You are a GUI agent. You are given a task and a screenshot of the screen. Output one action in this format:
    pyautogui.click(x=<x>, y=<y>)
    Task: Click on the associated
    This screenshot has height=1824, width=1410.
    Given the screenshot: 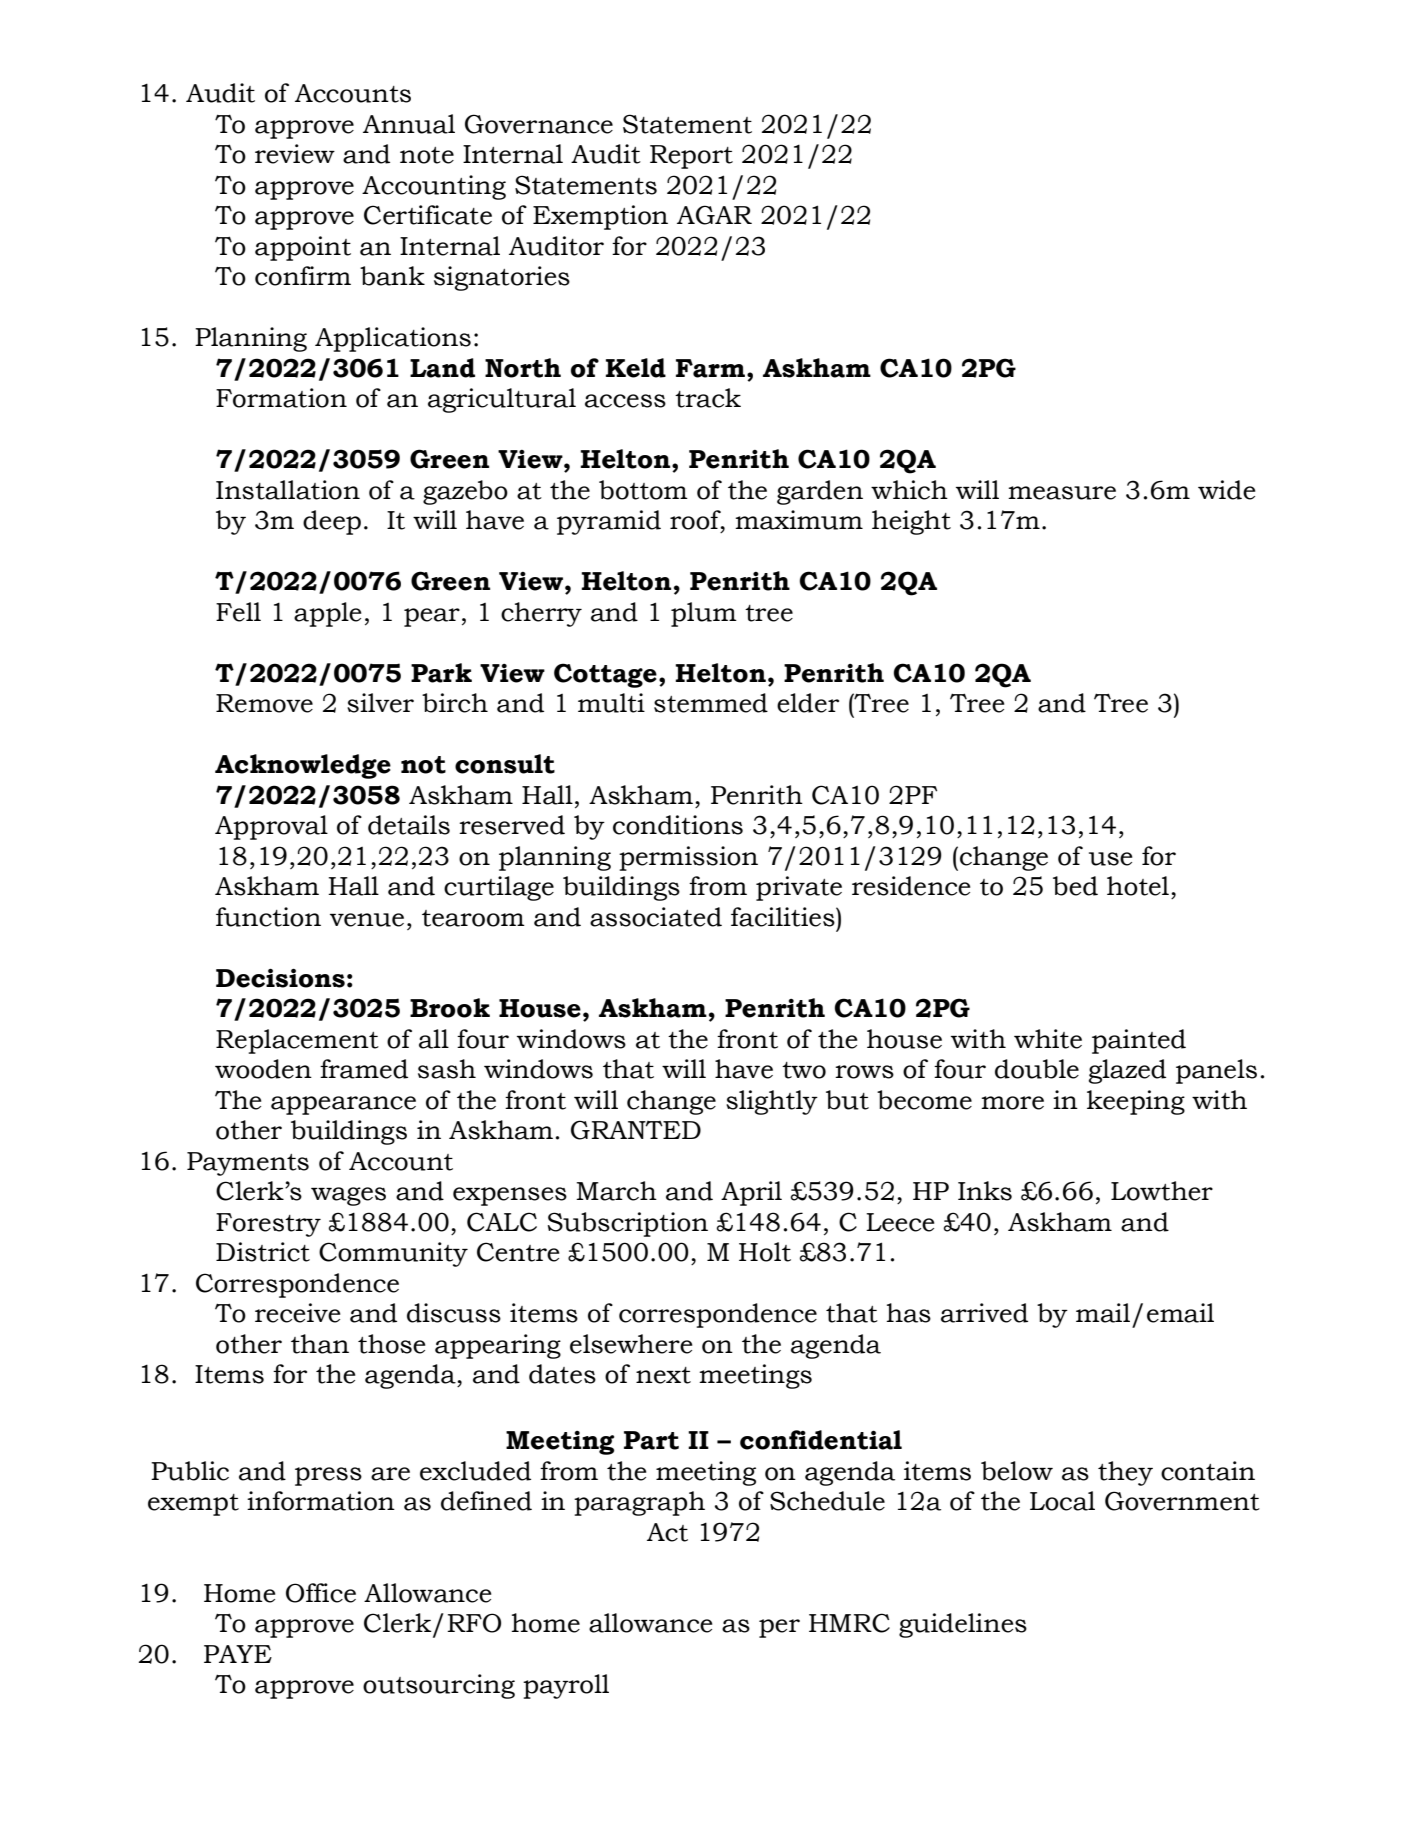 What is the action you would take?
    pyautogui.click(x=656, y=917)
